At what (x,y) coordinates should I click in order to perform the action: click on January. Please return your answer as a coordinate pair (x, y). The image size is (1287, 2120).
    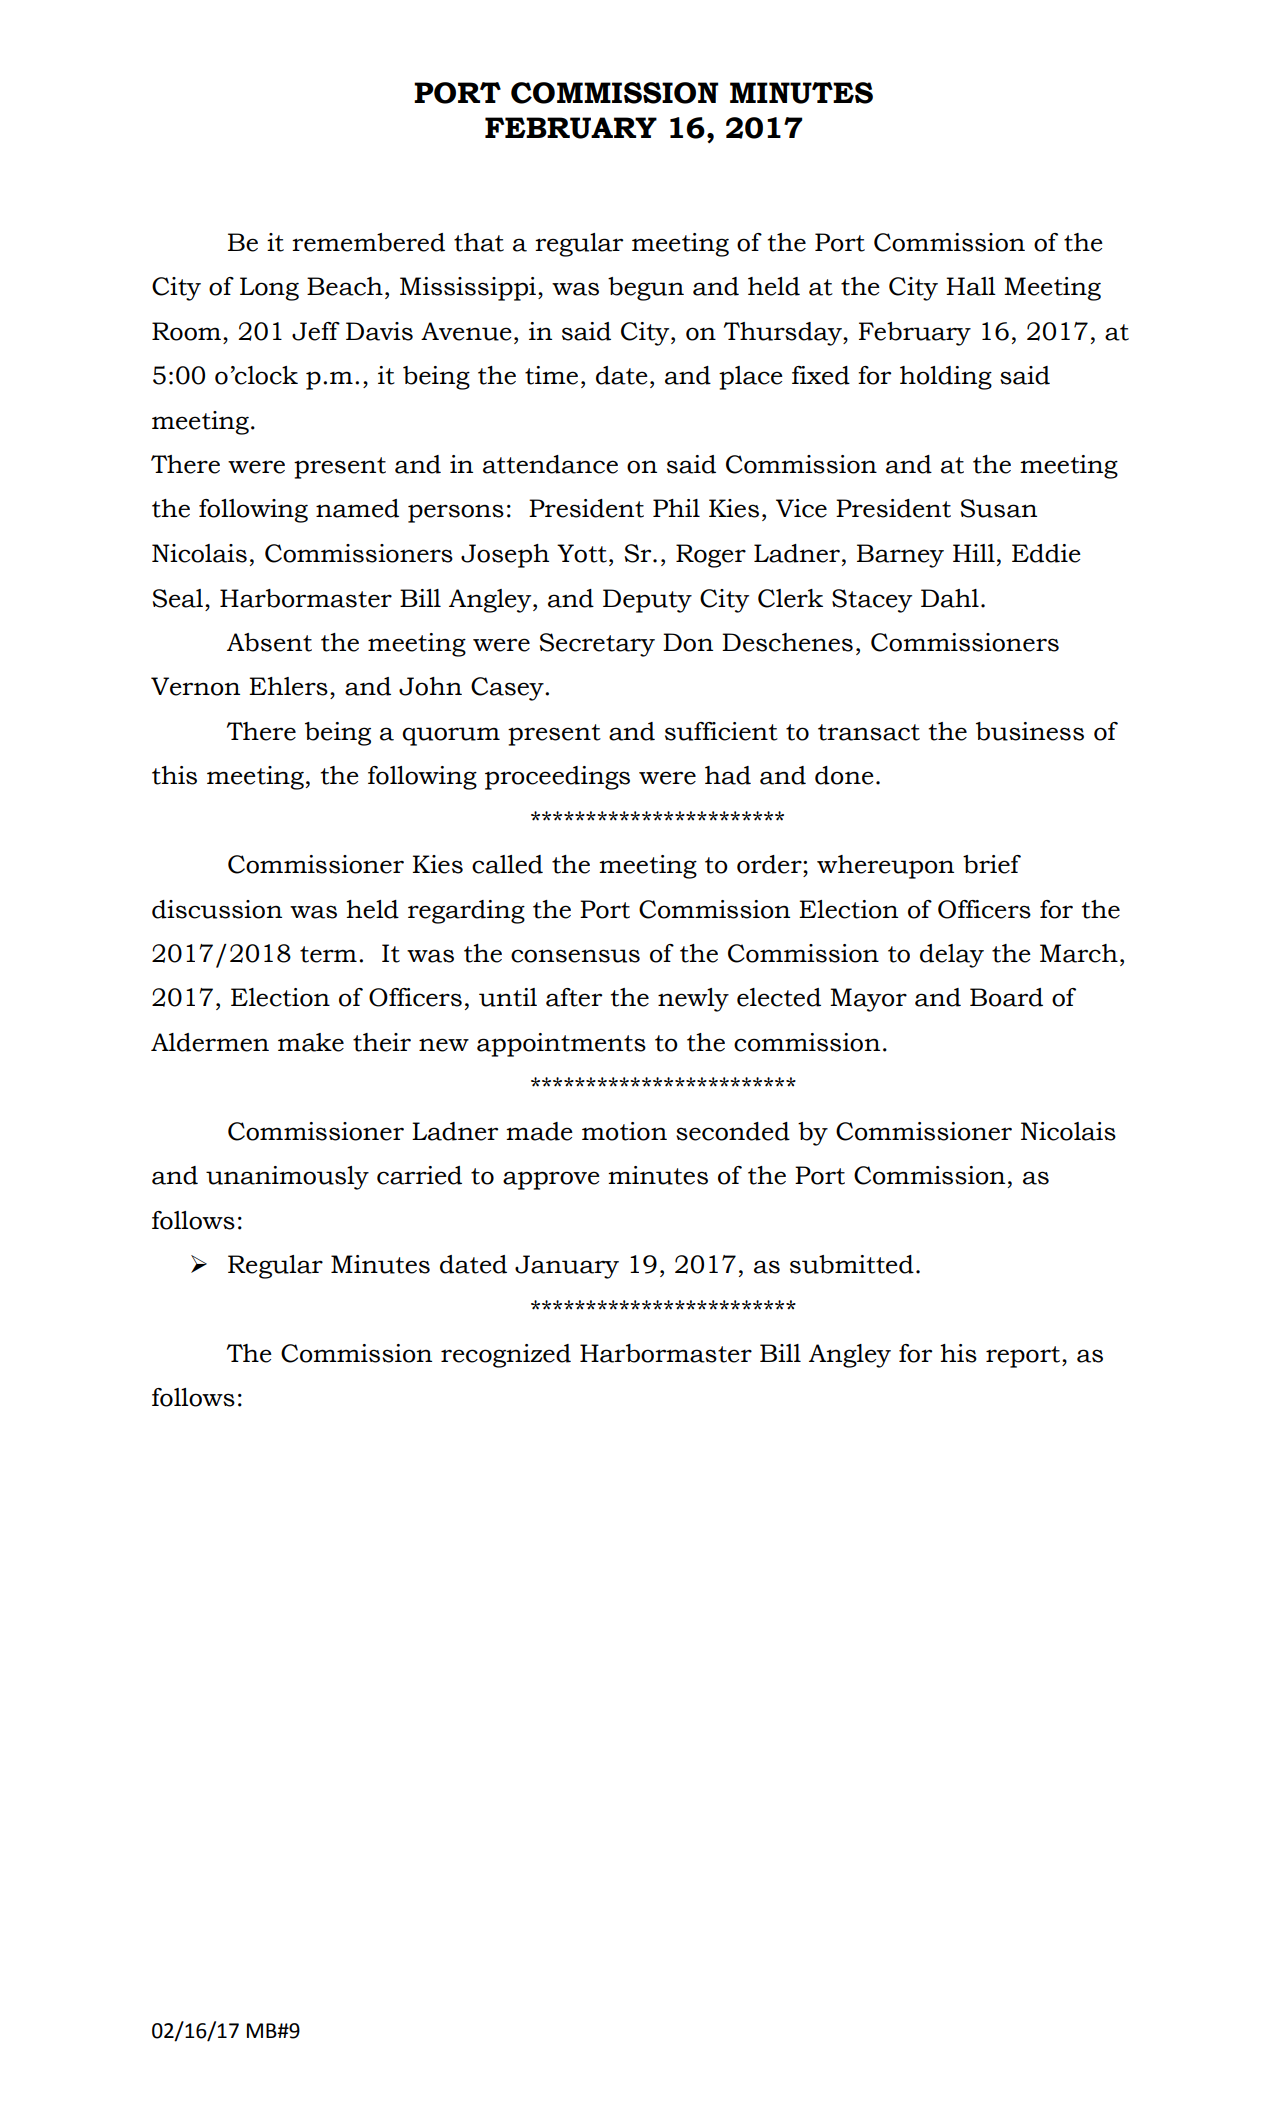
    Looking at the image, I should click on (567, 1267).
